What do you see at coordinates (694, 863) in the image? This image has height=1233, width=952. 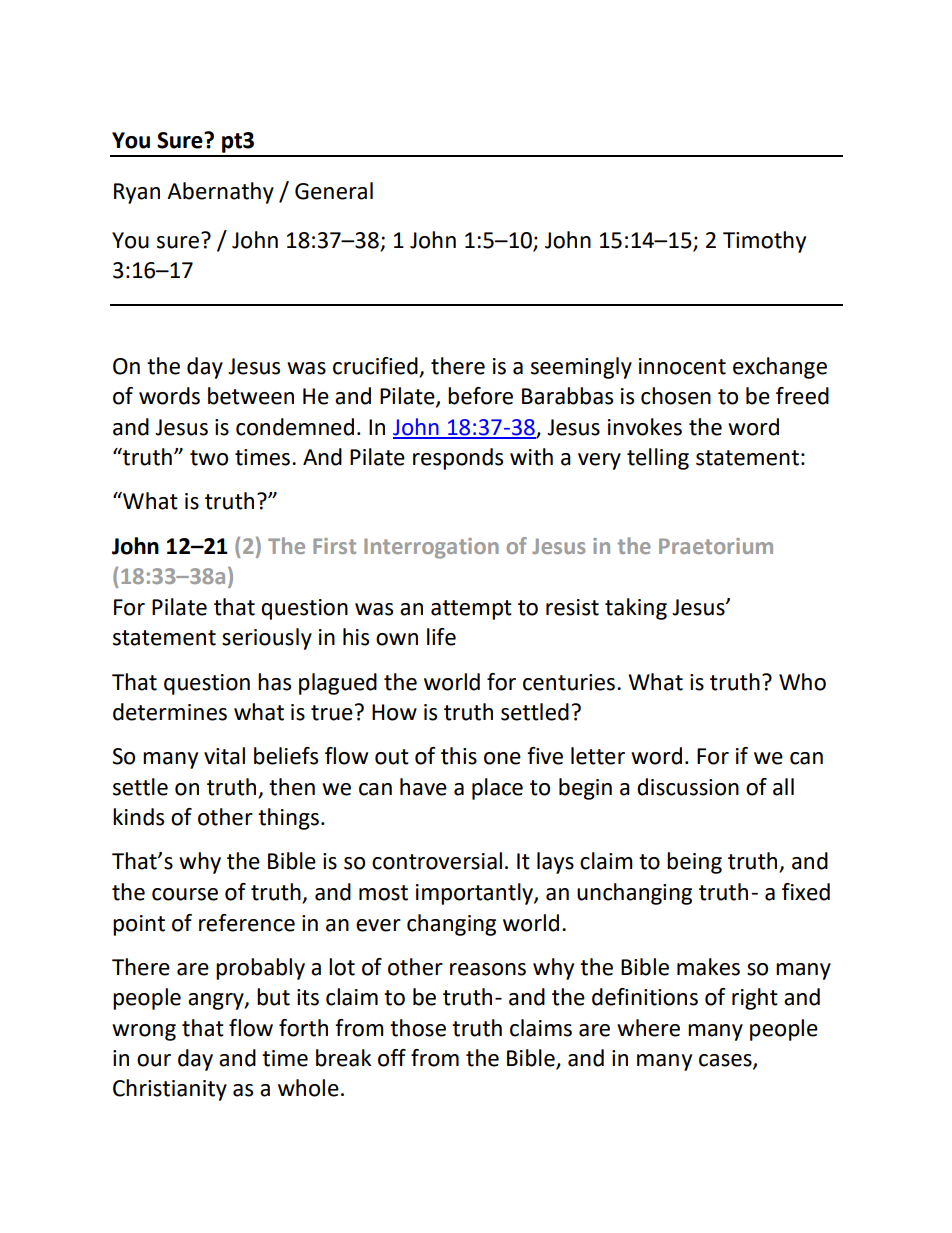 I see `being` at bounding box center [694, 863].
